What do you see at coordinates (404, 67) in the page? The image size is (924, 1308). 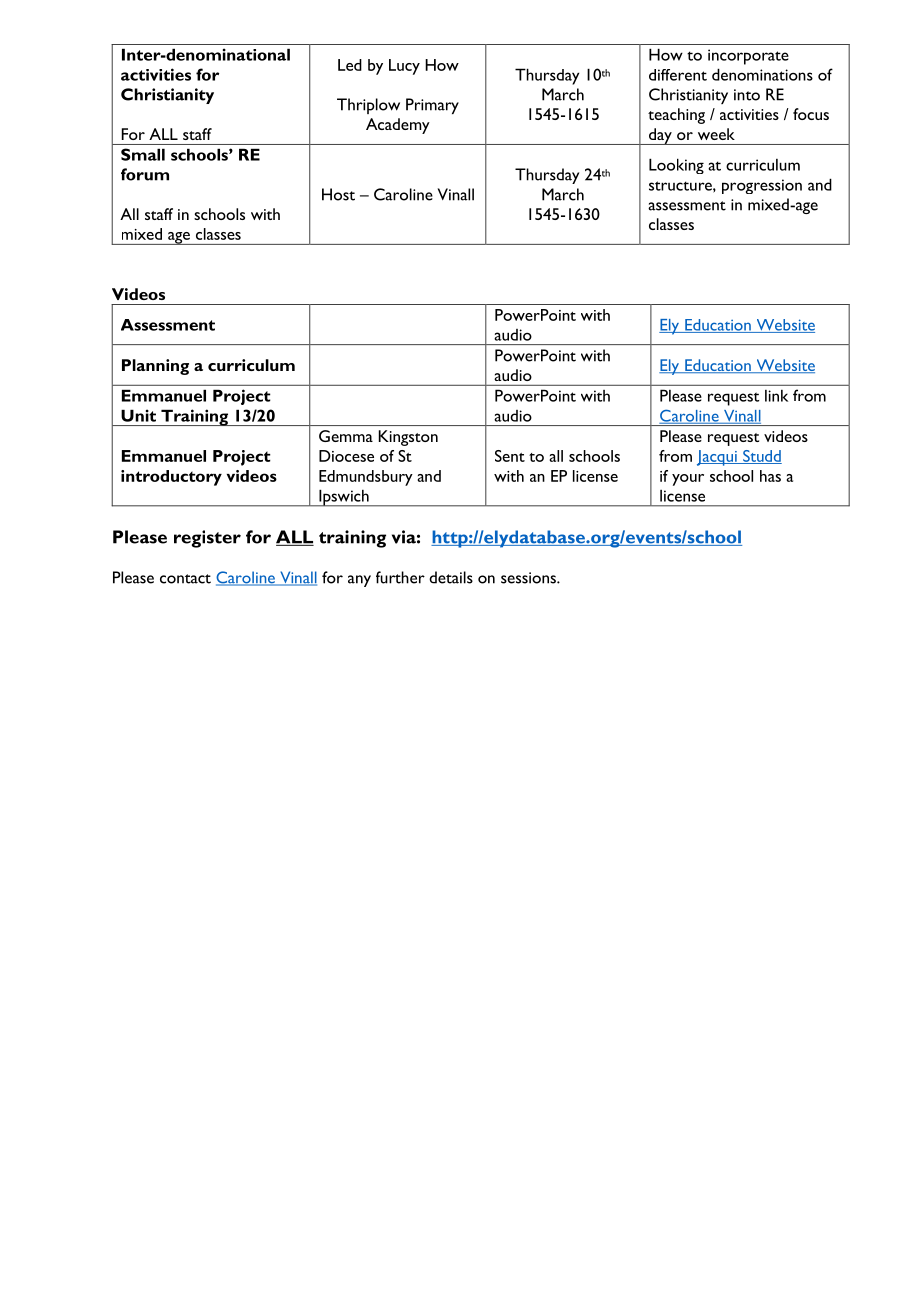 I see `Lucy` at bounding box center [404, 67].
